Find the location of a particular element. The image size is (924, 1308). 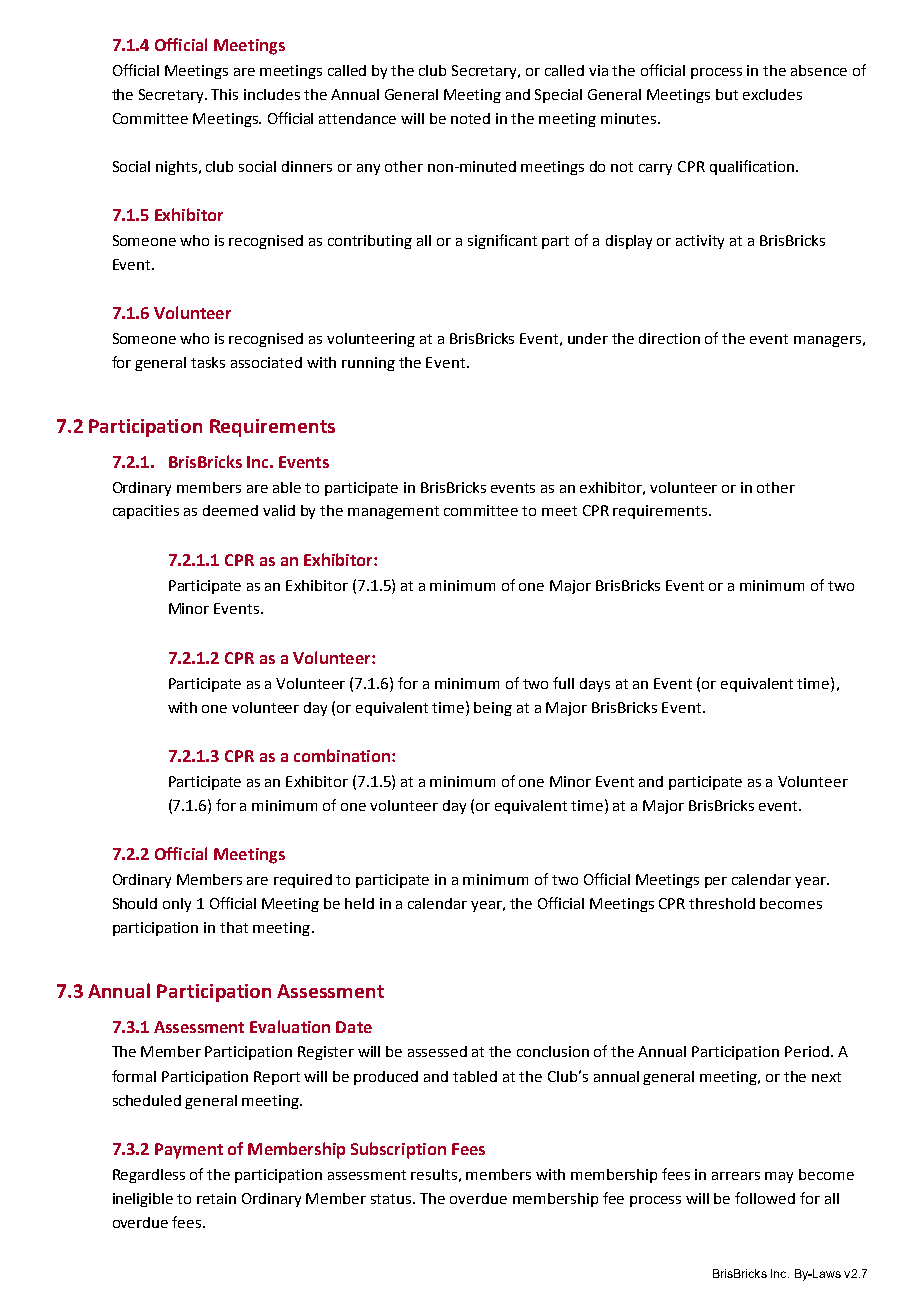

Subscription is located at coordinates (398, 1150).
